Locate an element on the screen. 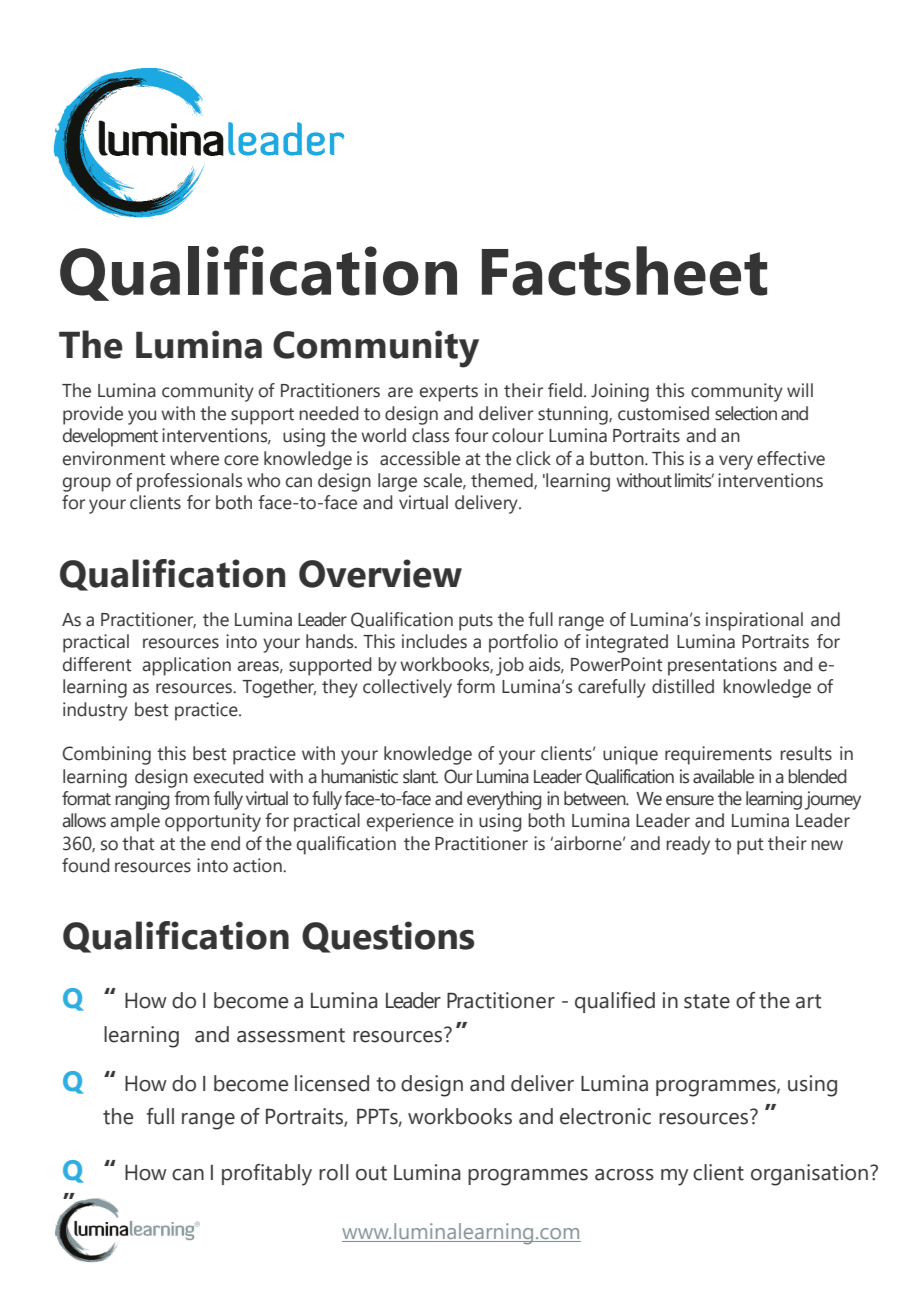 The height and width of the screenshot is (1308, 924). profitably is located at coordinates (267, 1175).
